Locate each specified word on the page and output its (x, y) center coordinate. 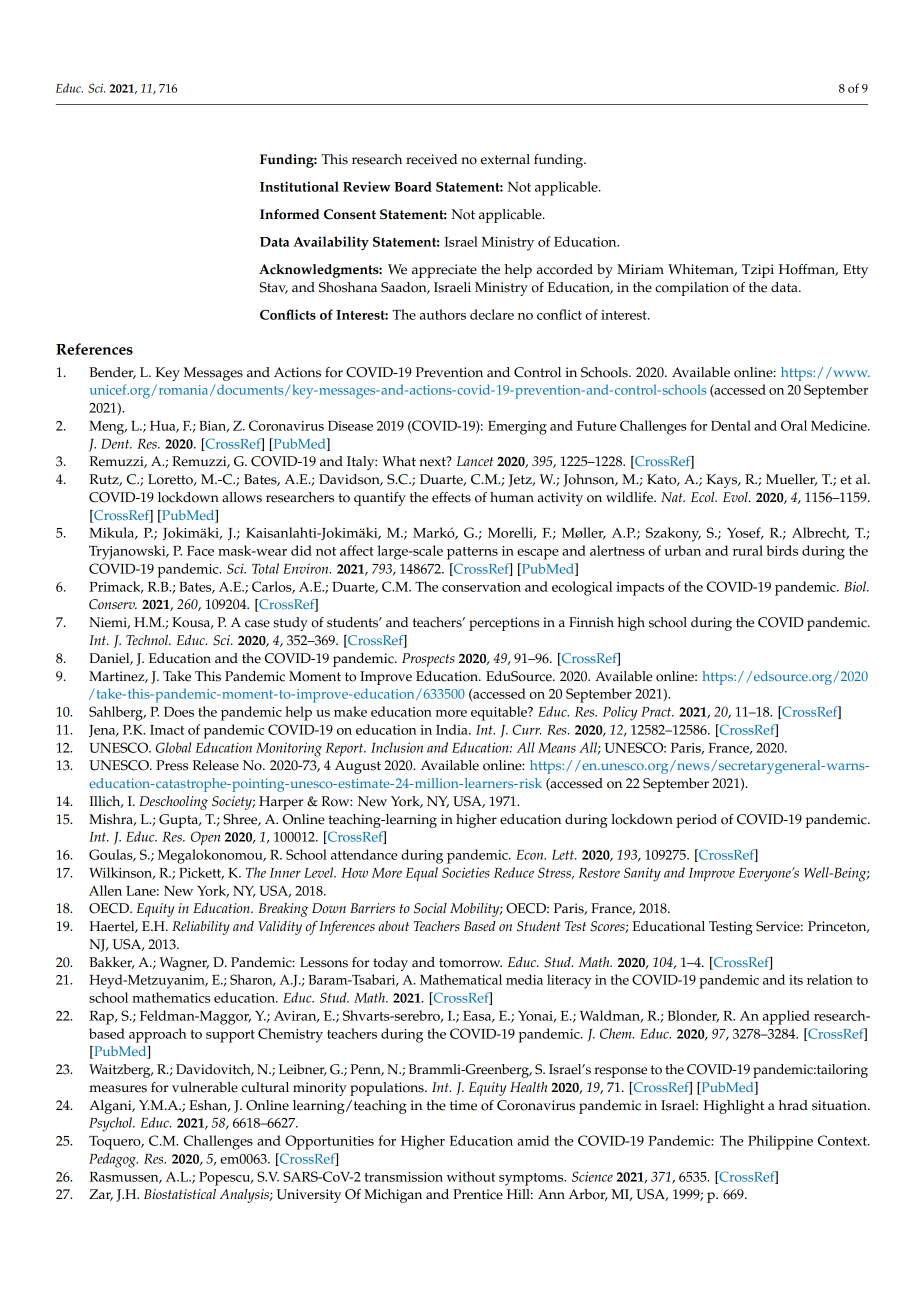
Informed (289, 214)
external (505, 159)
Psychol (111, 1124)
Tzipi (758, 271)
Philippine (780, 1142)
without (471, 1176)
